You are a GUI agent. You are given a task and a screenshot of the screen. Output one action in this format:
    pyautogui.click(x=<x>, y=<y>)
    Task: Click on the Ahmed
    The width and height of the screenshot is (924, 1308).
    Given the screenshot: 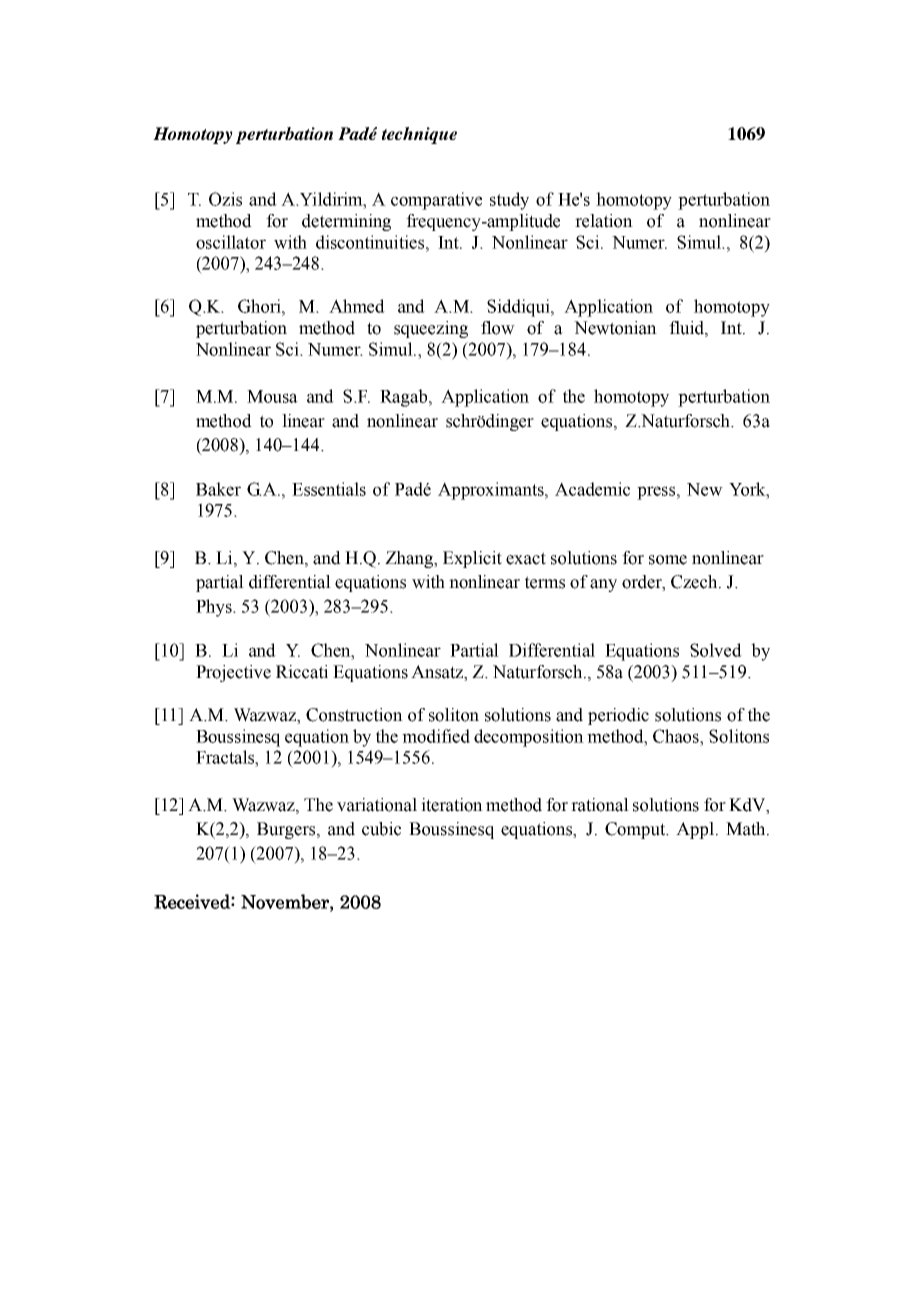 What is the action you would take?
    pyautogui.click(x=357, y=306)
